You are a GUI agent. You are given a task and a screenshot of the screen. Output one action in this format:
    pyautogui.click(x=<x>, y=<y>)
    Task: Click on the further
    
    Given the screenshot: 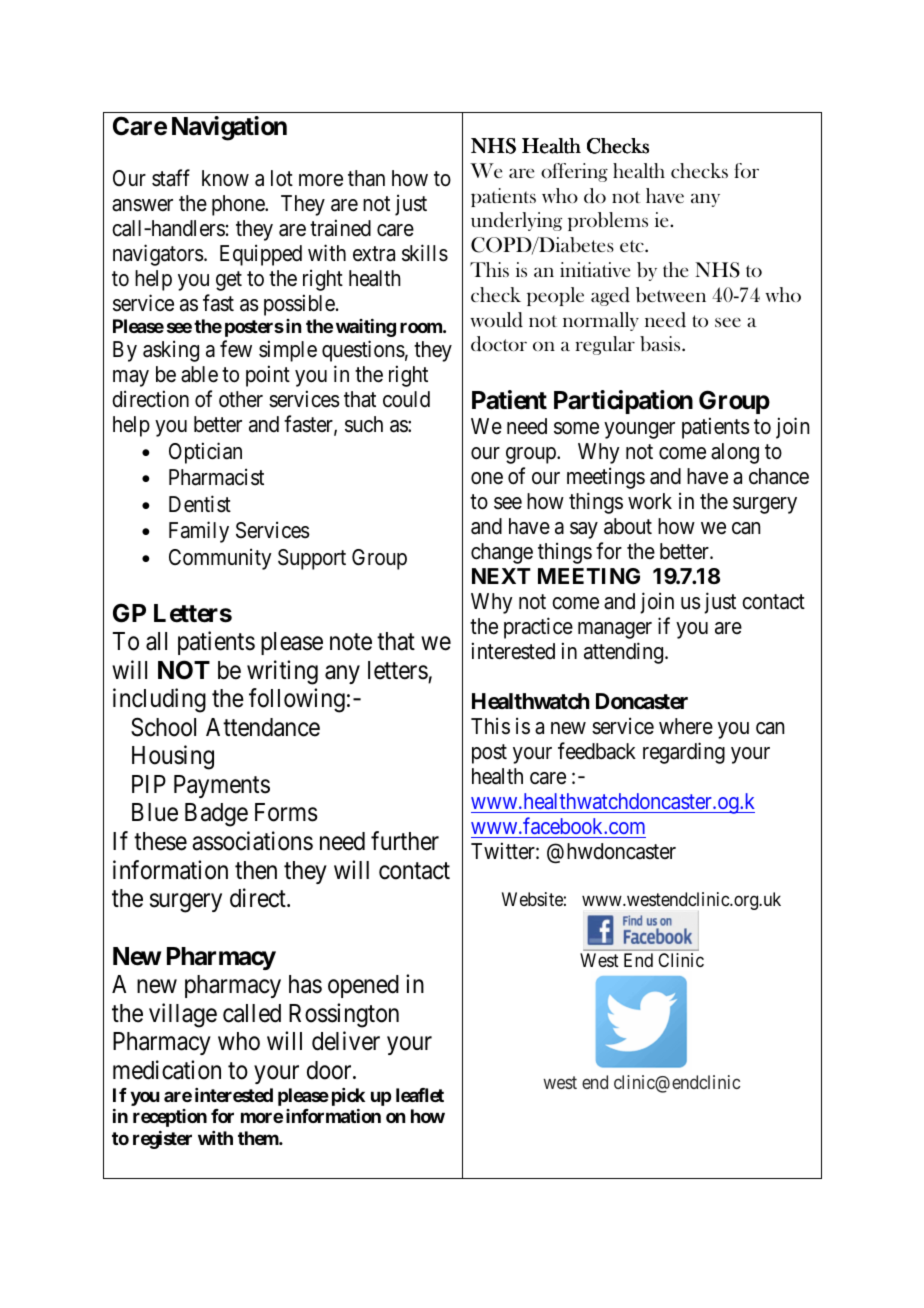 What is the action you would take?
    pyautogui.click(x=405, y=841)
